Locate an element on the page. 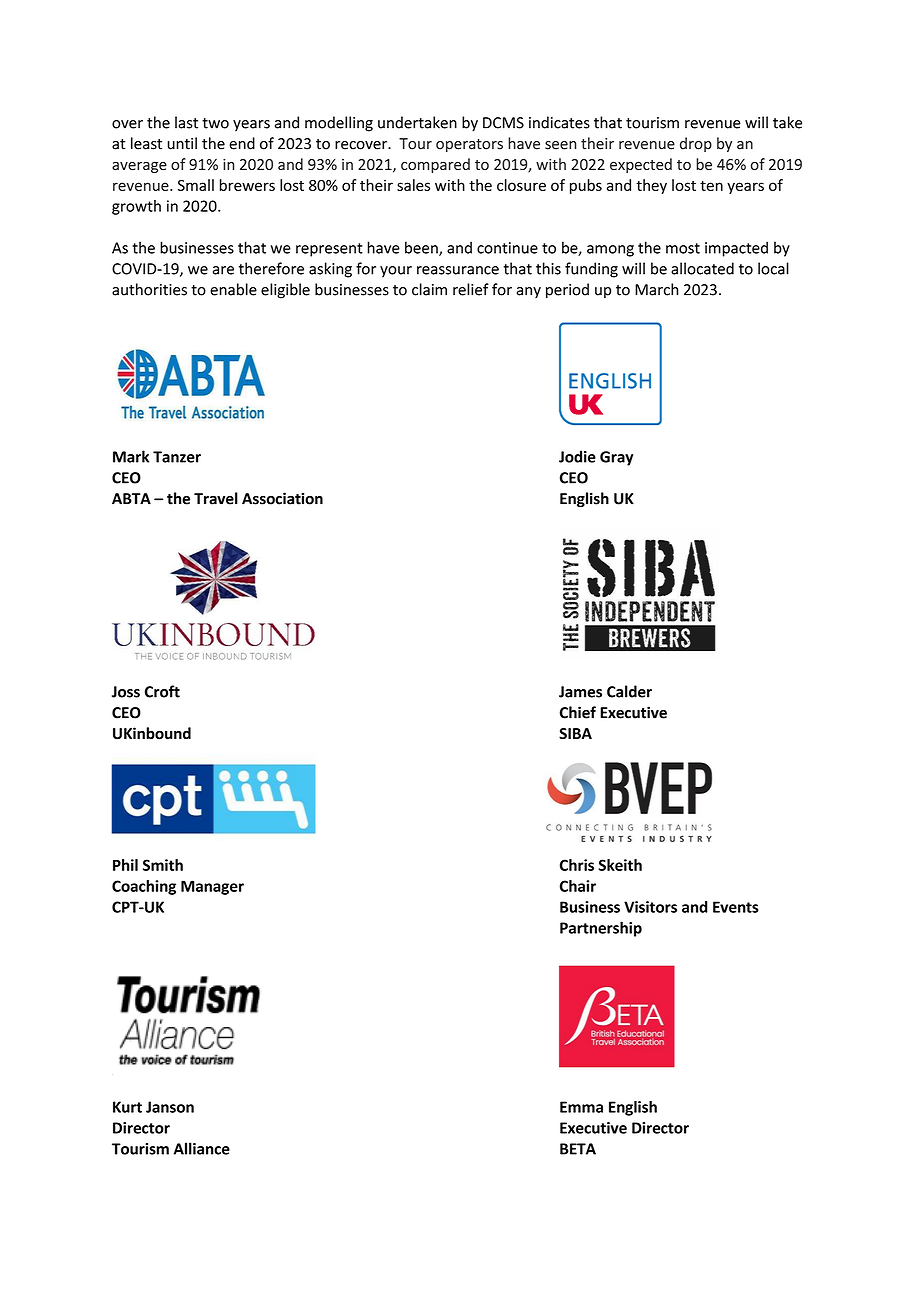 This page has height=1309, width=924. Alliance is located at coordinates (202, 1148).
